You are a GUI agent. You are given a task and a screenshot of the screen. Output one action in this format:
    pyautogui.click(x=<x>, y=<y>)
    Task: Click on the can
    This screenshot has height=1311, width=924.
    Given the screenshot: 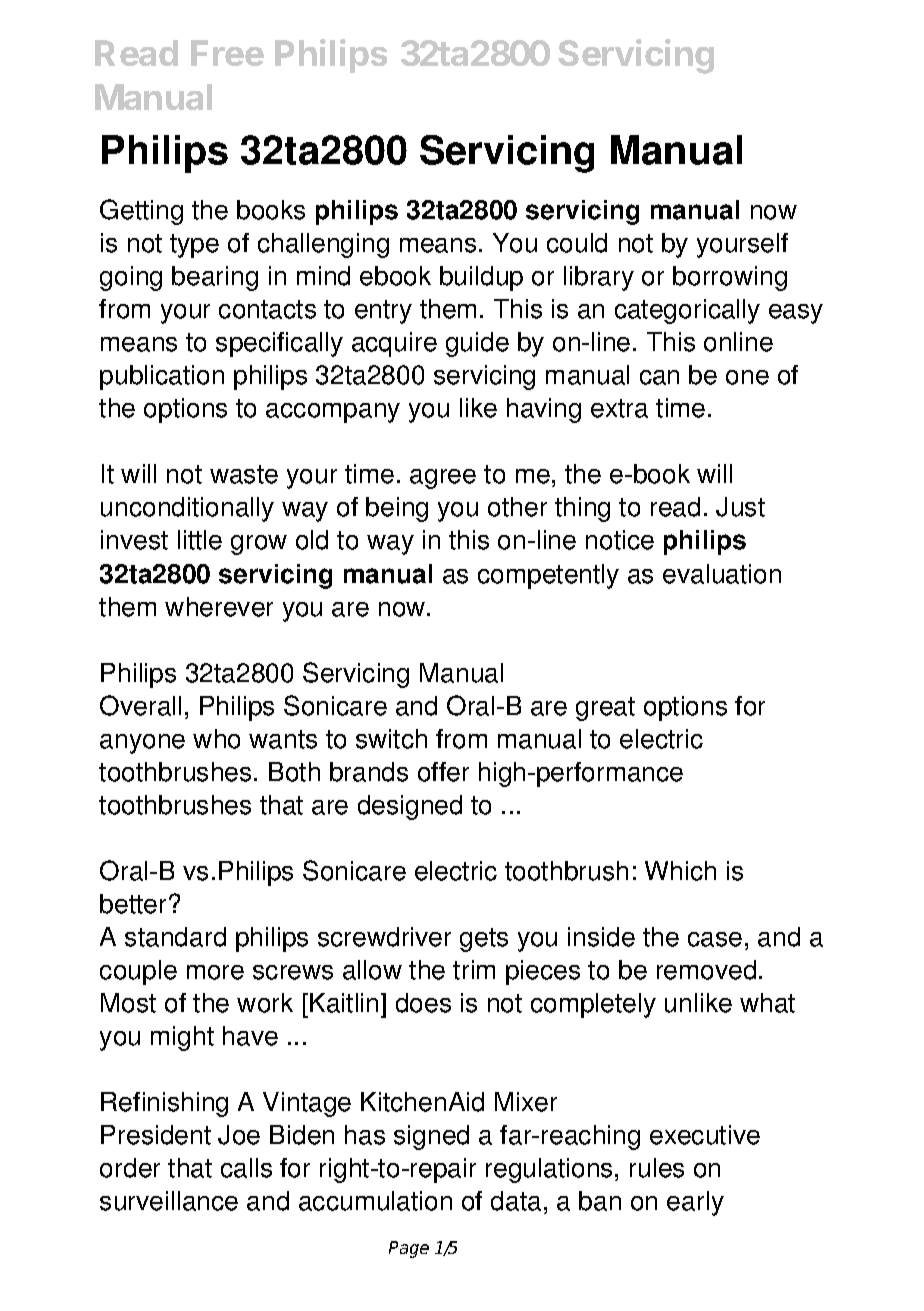 What is the action you would take?
    pyautogui.click(x=659, y=377)
